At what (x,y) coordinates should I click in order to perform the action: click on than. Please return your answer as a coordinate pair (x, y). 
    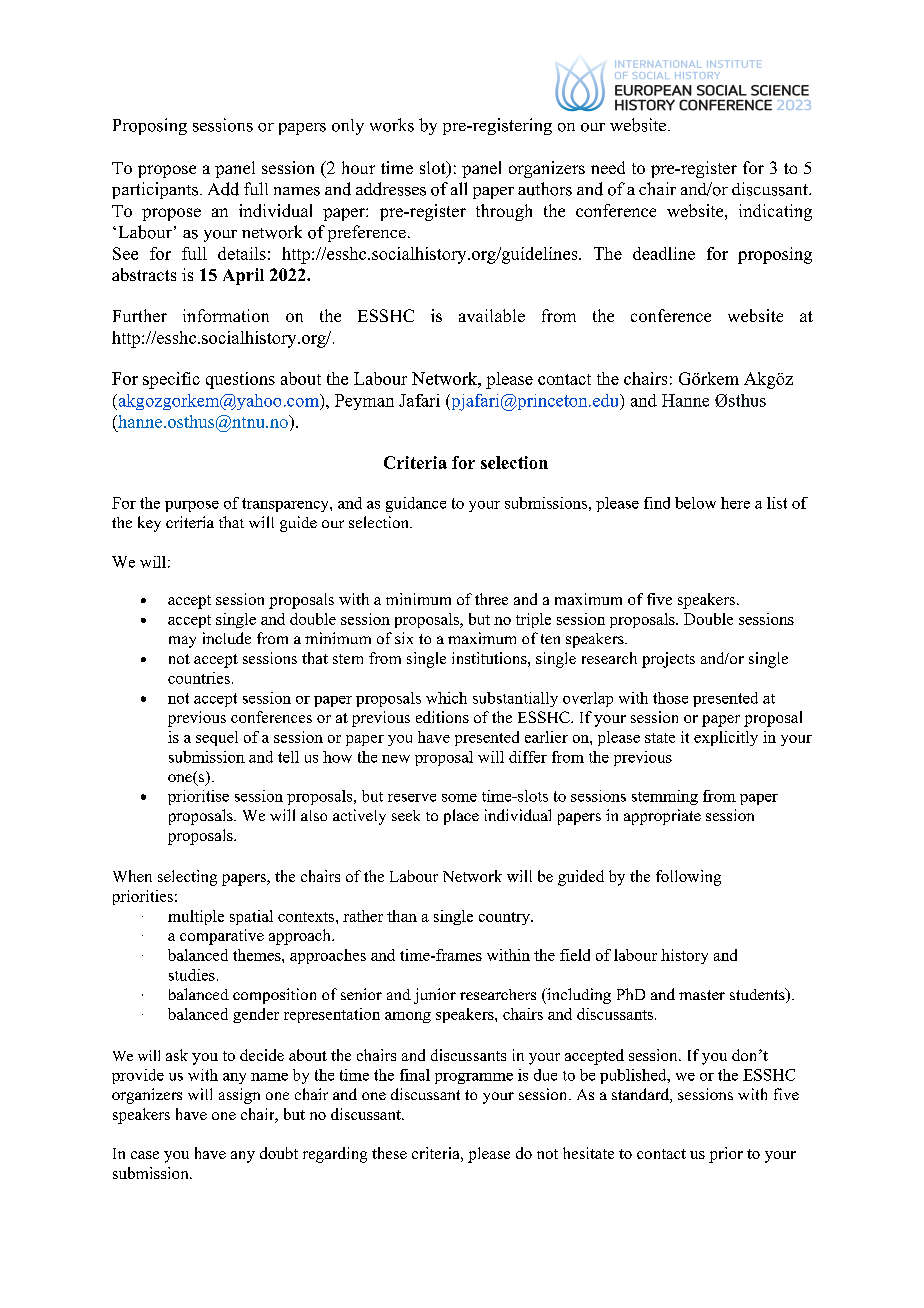
    Looking at the image, I should click on (402, 916).
